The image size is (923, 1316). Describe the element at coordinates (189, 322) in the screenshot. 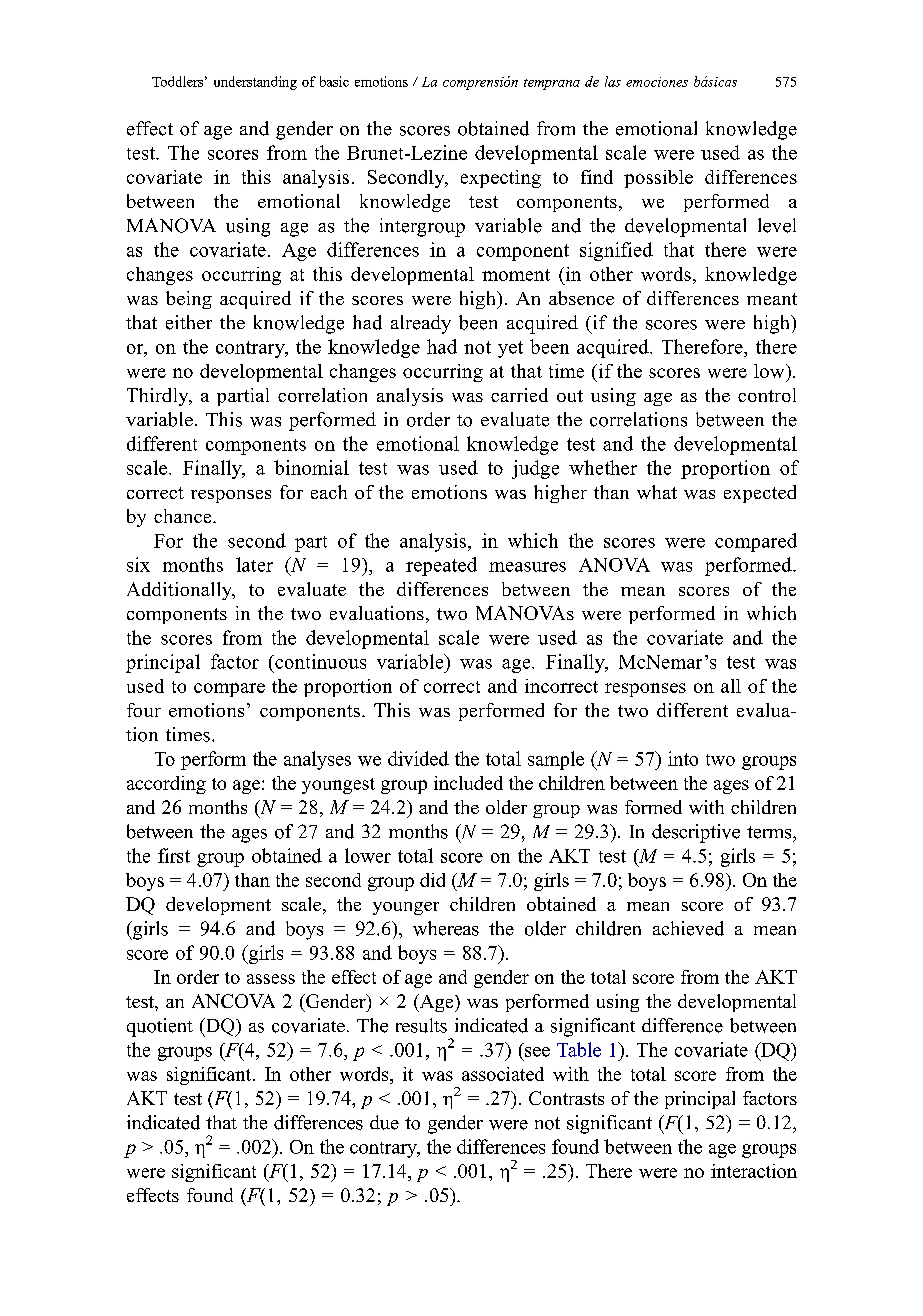

I see `either` at that location.
